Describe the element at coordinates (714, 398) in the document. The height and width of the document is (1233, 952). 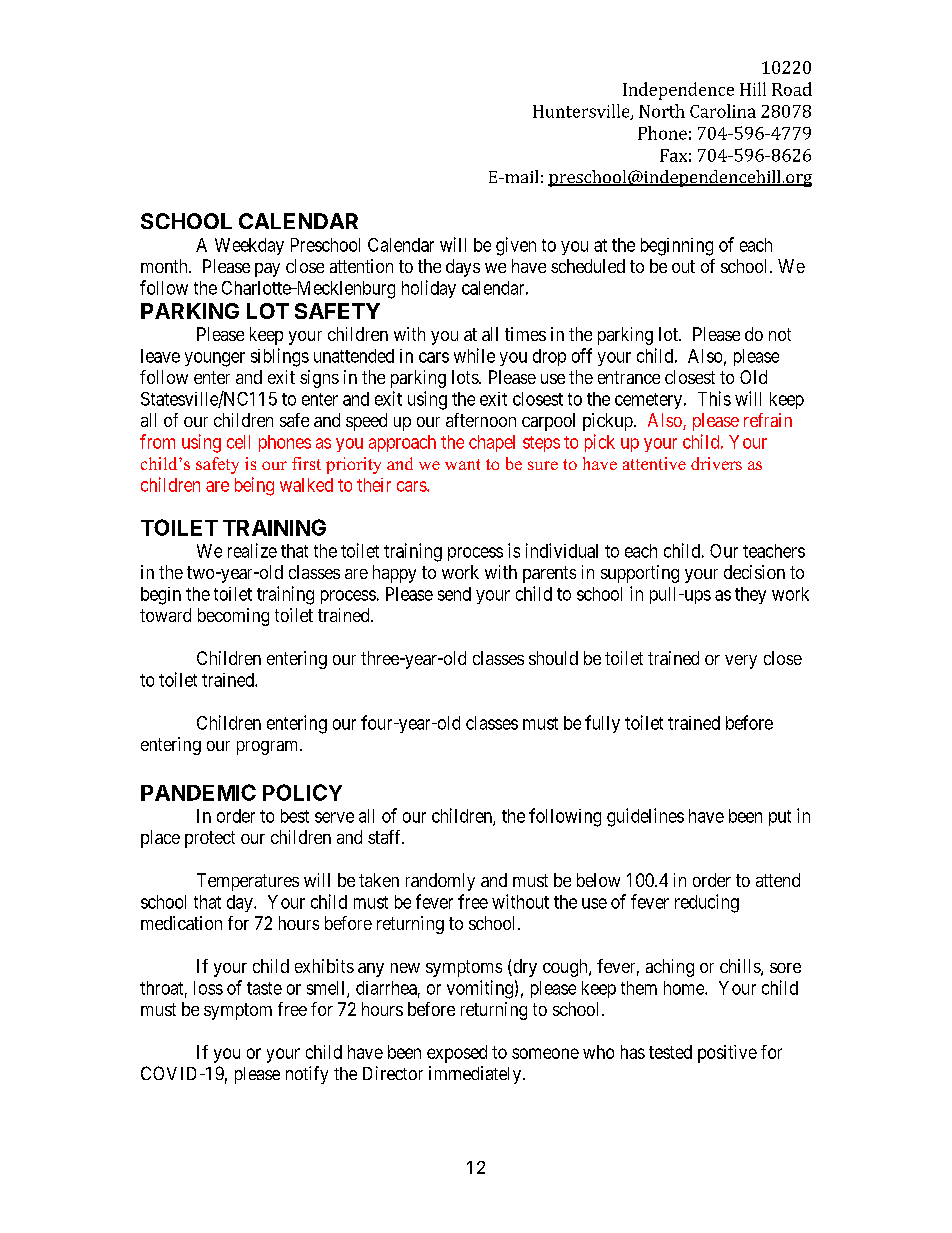
I see `This` at that location.
